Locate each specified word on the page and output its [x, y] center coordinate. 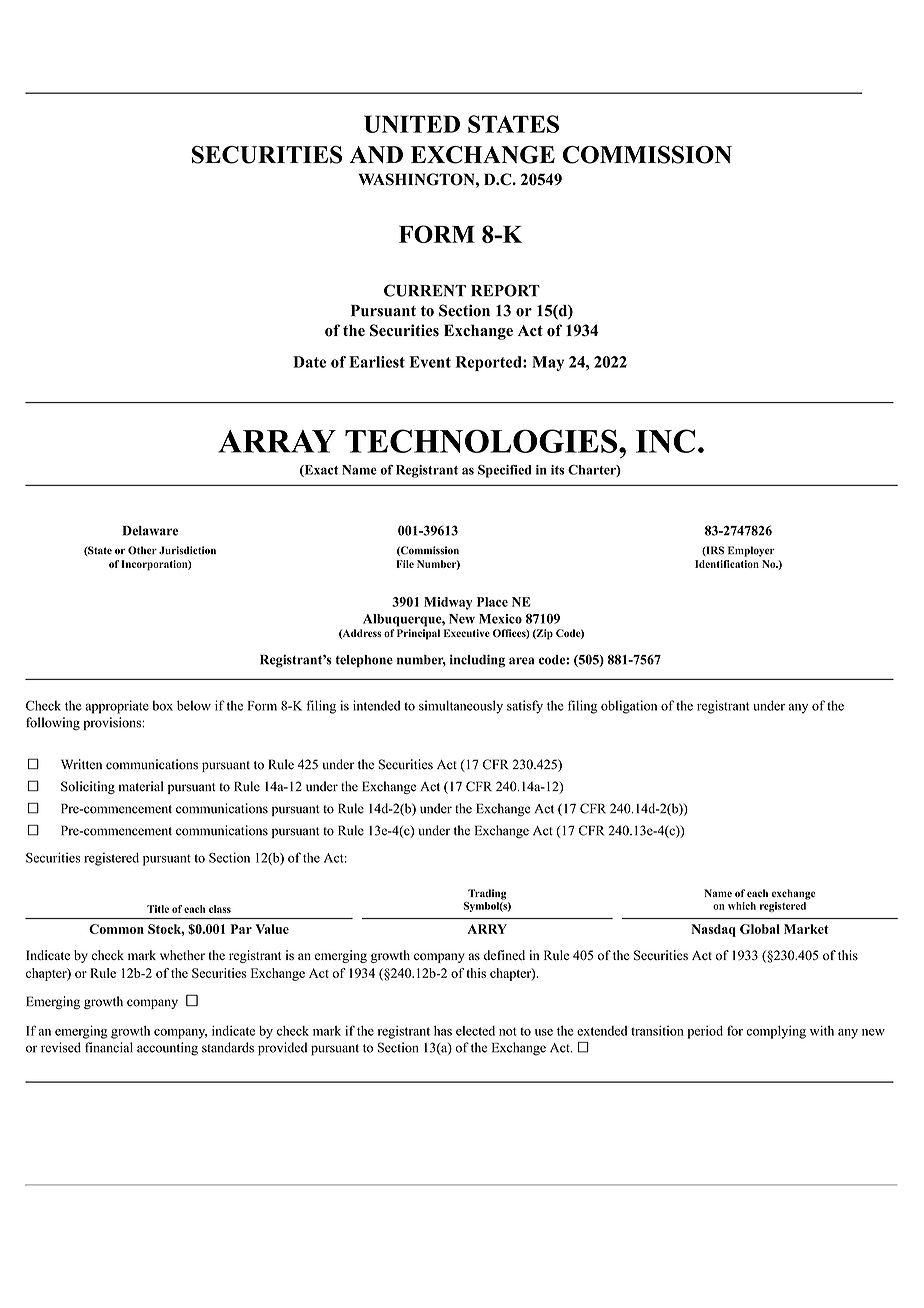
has [443, 1031]
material [141, 786]
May [548, 363]
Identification [727, 564]
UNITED [412, 124]
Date [309, 362]
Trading [487, 894]
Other [142, 550]
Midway [448, 603]
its [557, 470]
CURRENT [425, 290]
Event [430, 362]
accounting [167, 1049]
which [742, 906]
